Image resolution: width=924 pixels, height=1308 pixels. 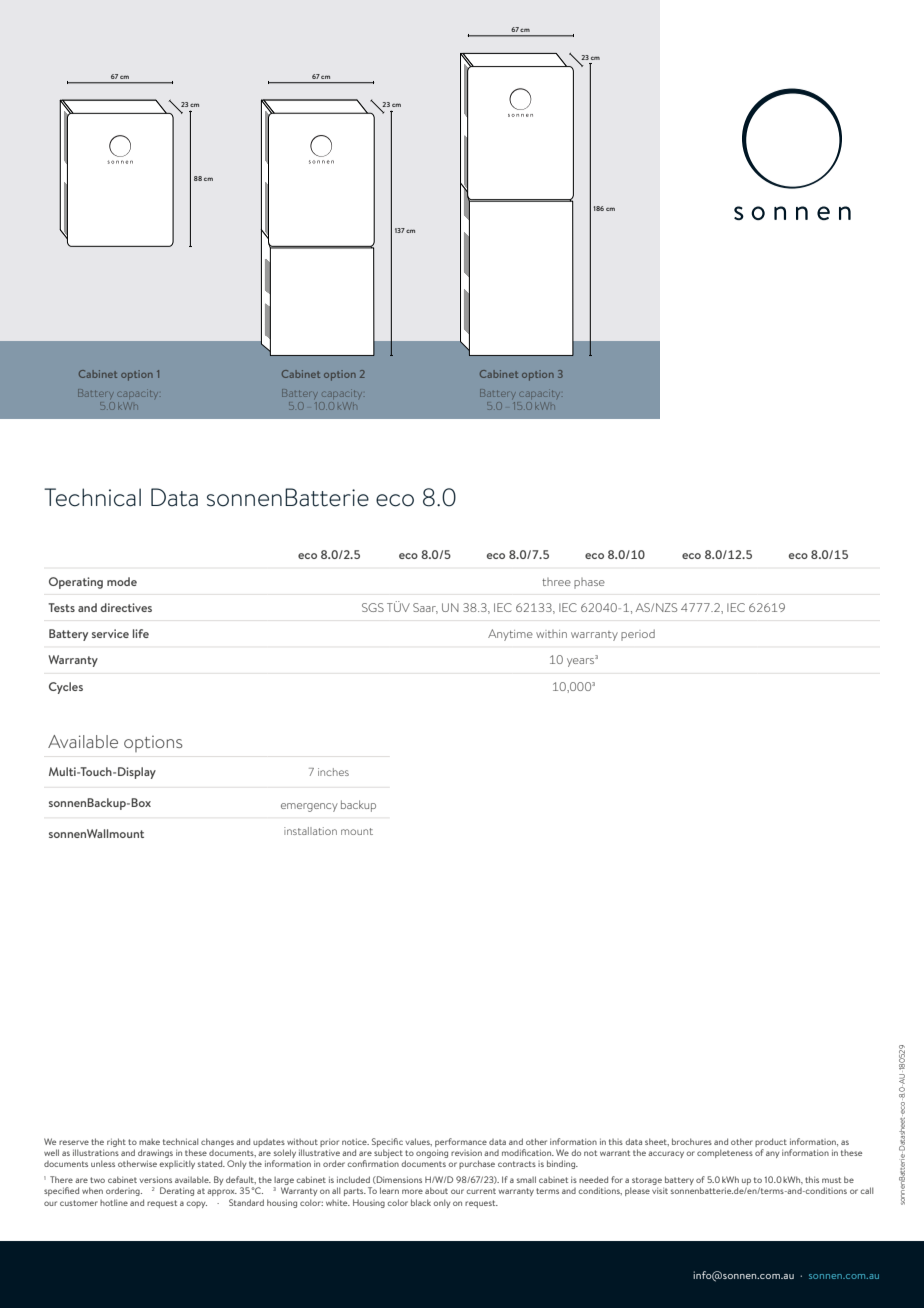 What do you see at coordinates (373, 607) in the image?
I see `SGS` at bounding box center [373, 607].
